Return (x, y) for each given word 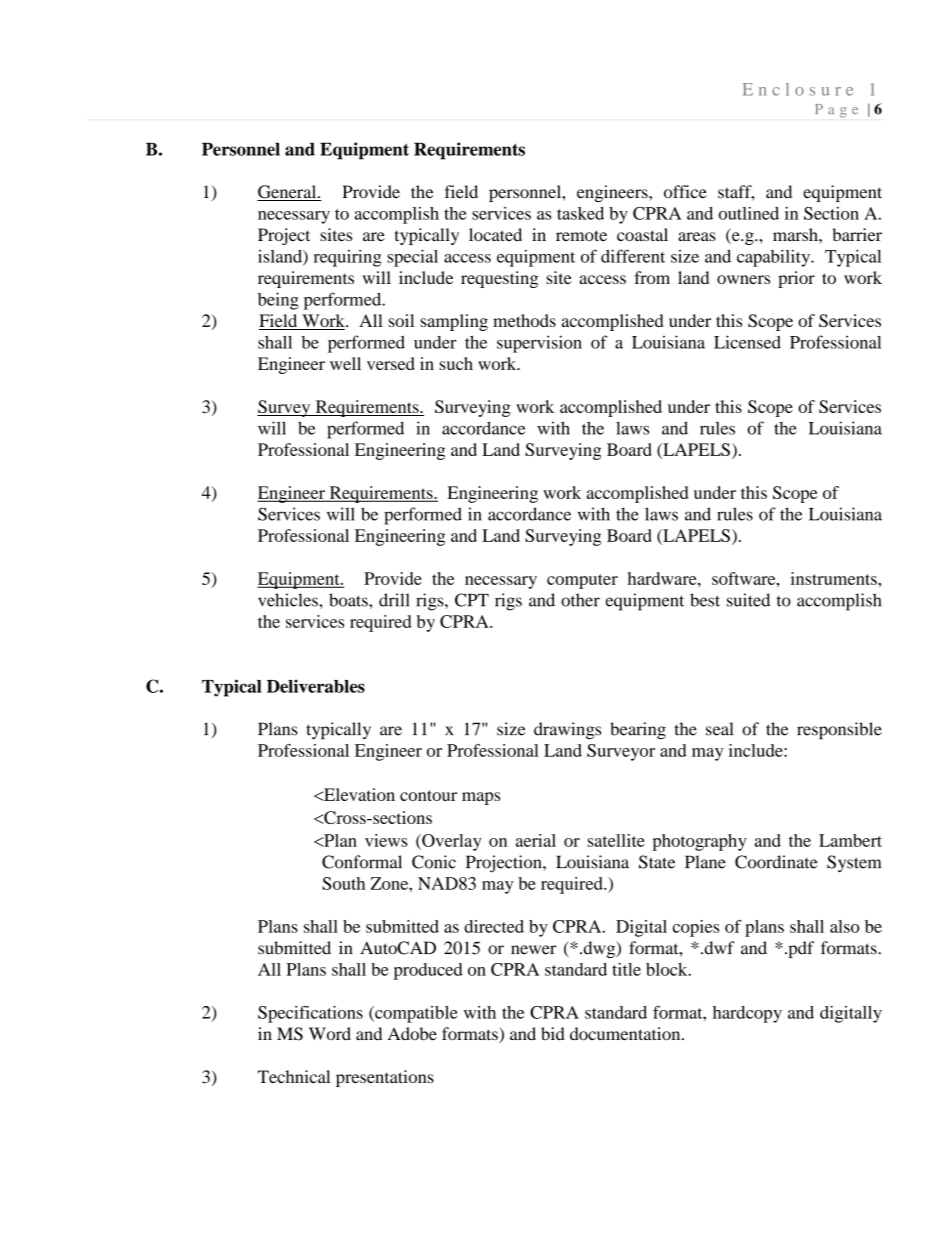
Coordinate (776, 862)
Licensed (747, 342)
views (386, 840)
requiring (347, 258)
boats (349, 600)
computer (582, 581)
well (345, 363)
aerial (536, 840)
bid (553, 1034)
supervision (539, 344)
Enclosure (798, 89)
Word (330, 1033)
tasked (580, 213)
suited (748, 600)
